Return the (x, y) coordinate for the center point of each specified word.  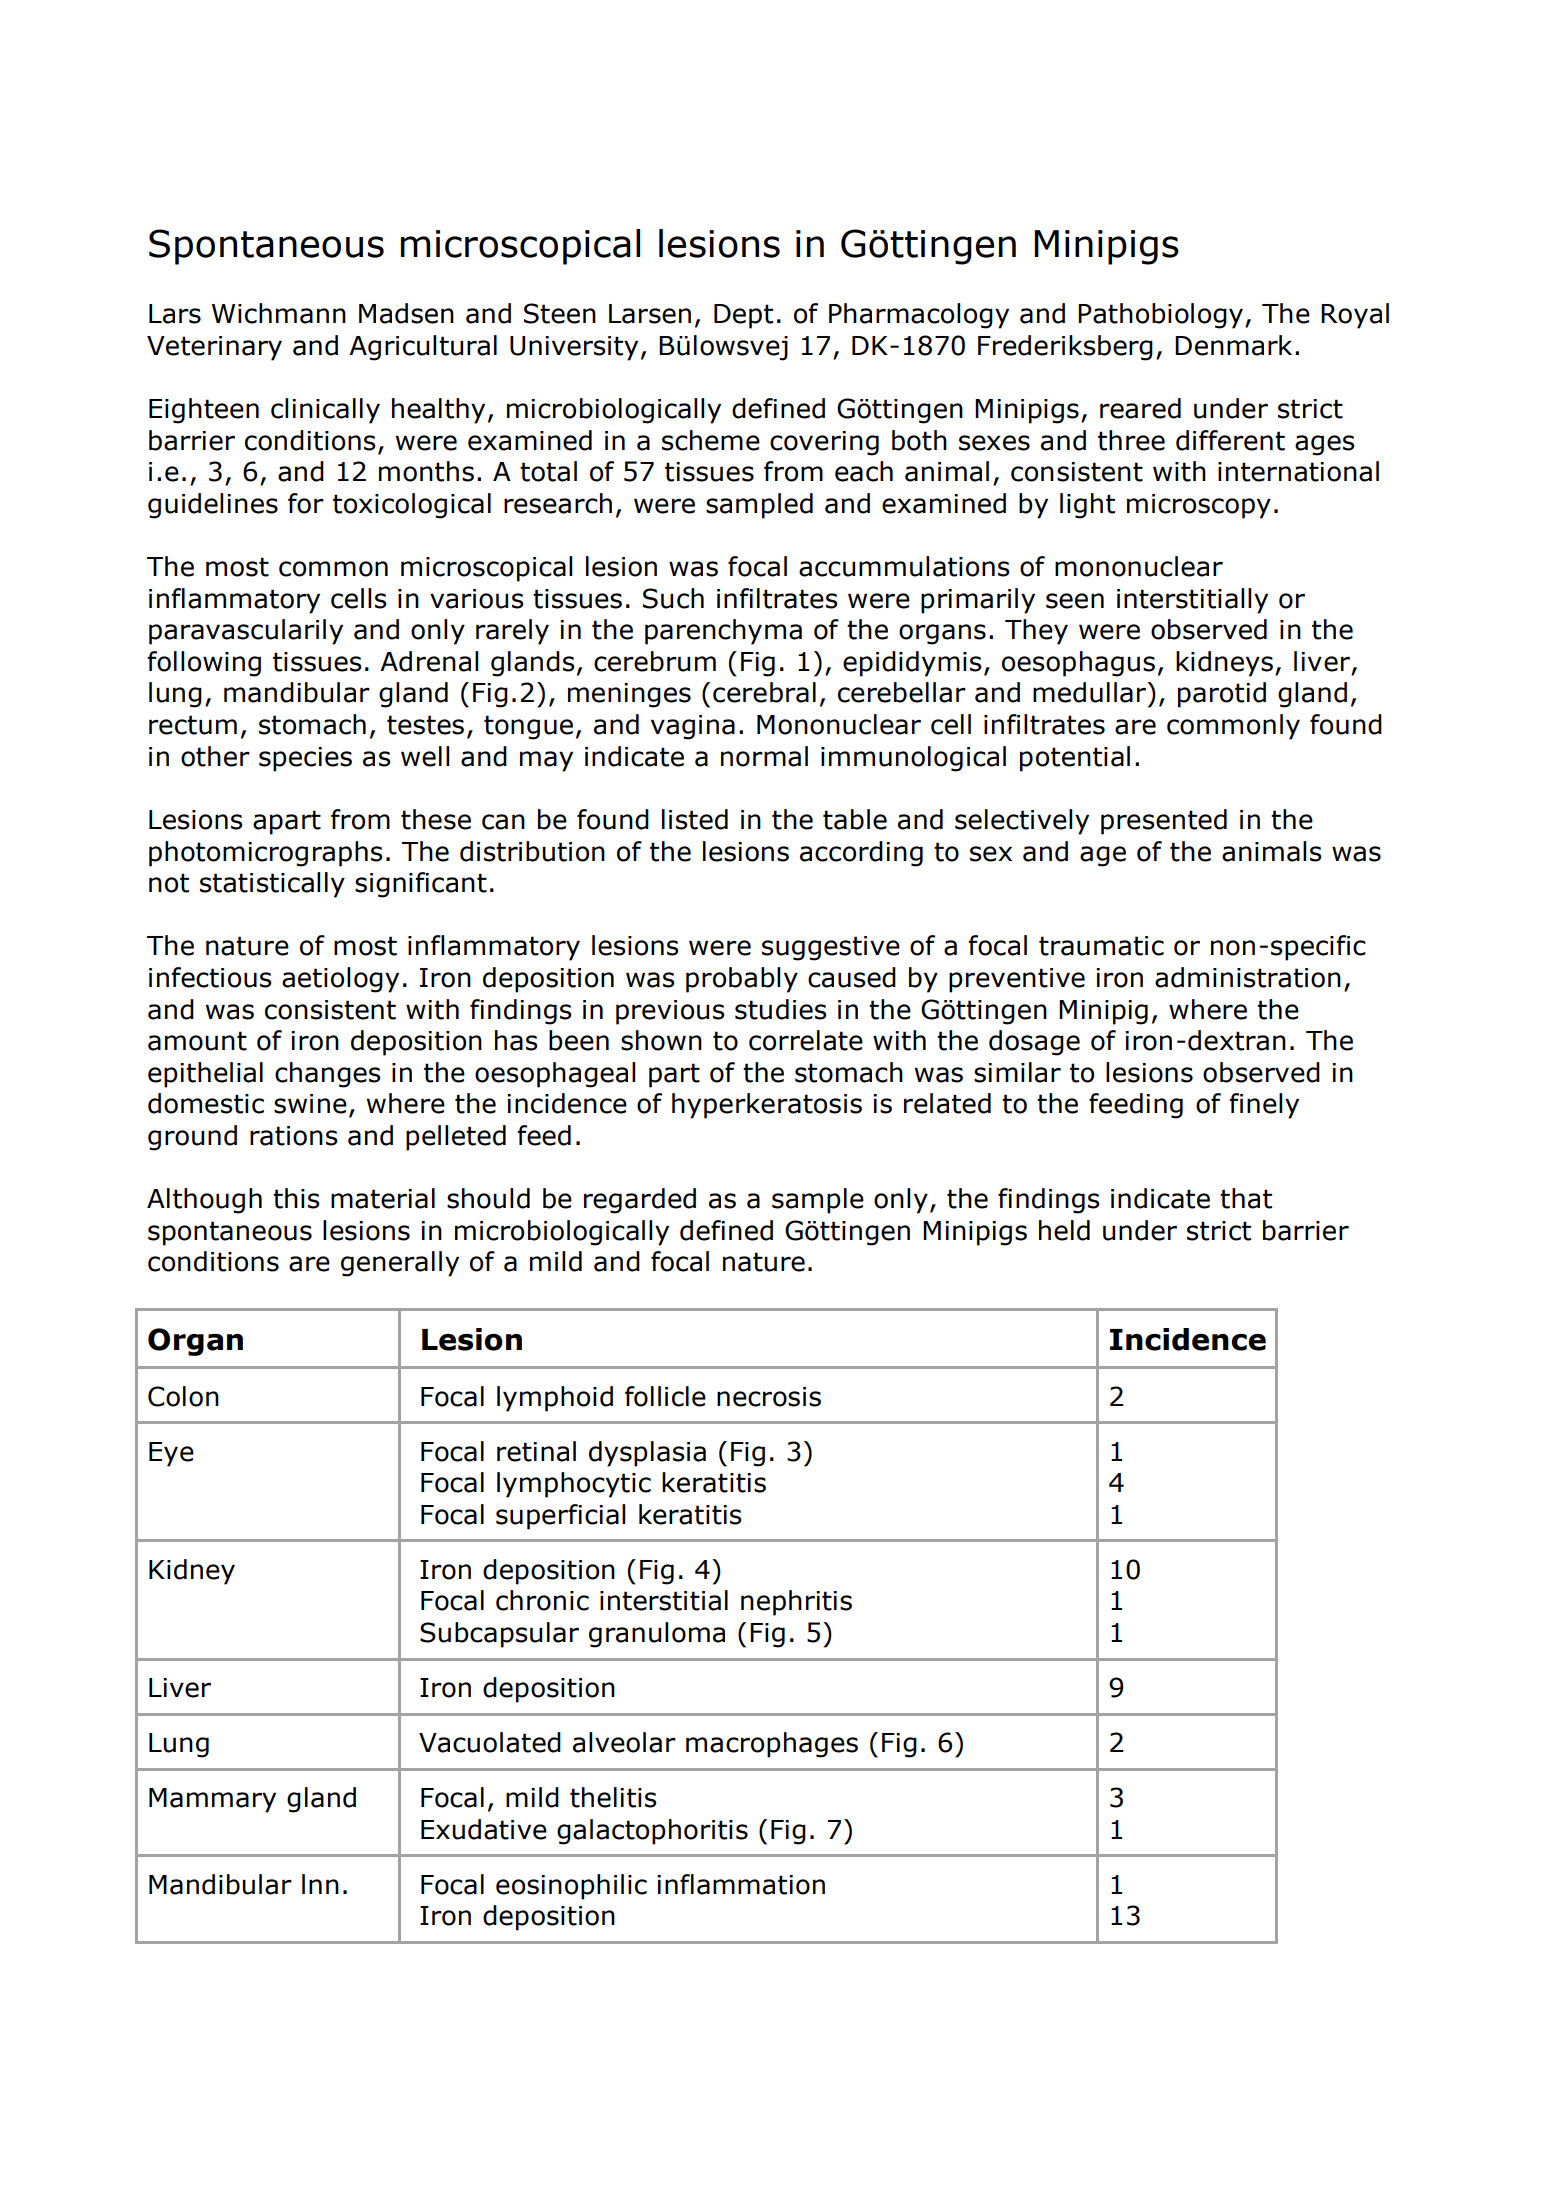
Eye (171, 1454)
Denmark (1233, 345)
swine (310, 1104)
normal (764, 756)
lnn (320, 1884)
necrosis (769, 1397)
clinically (325, 411)
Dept (743, 316)
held (1064, 1230)
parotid (1222, 695)
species (305, 759)
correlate (806, 1040)
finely (1264, 1106)
